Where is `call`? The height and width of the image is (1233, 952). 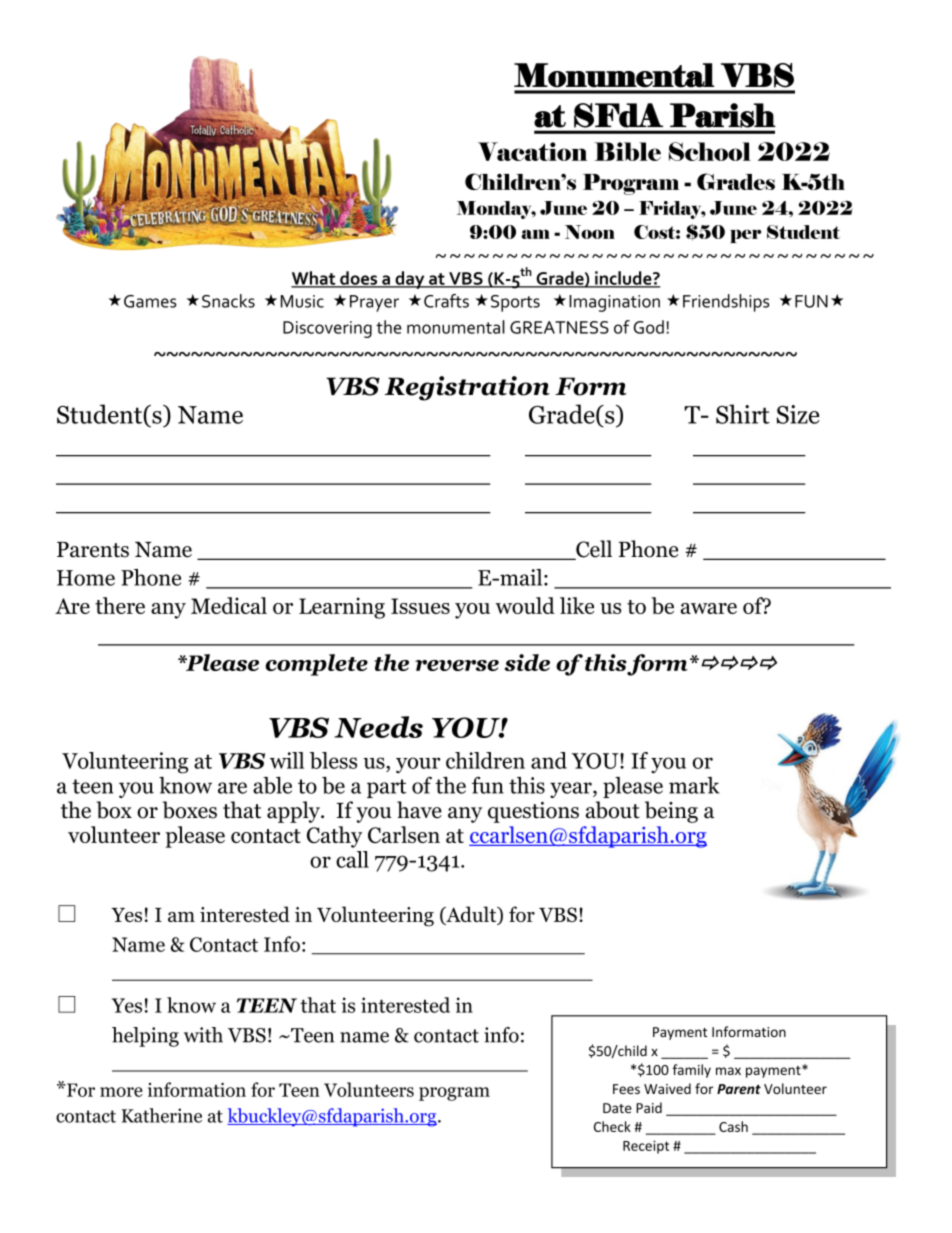
call is located at coordinates (352, 859).
